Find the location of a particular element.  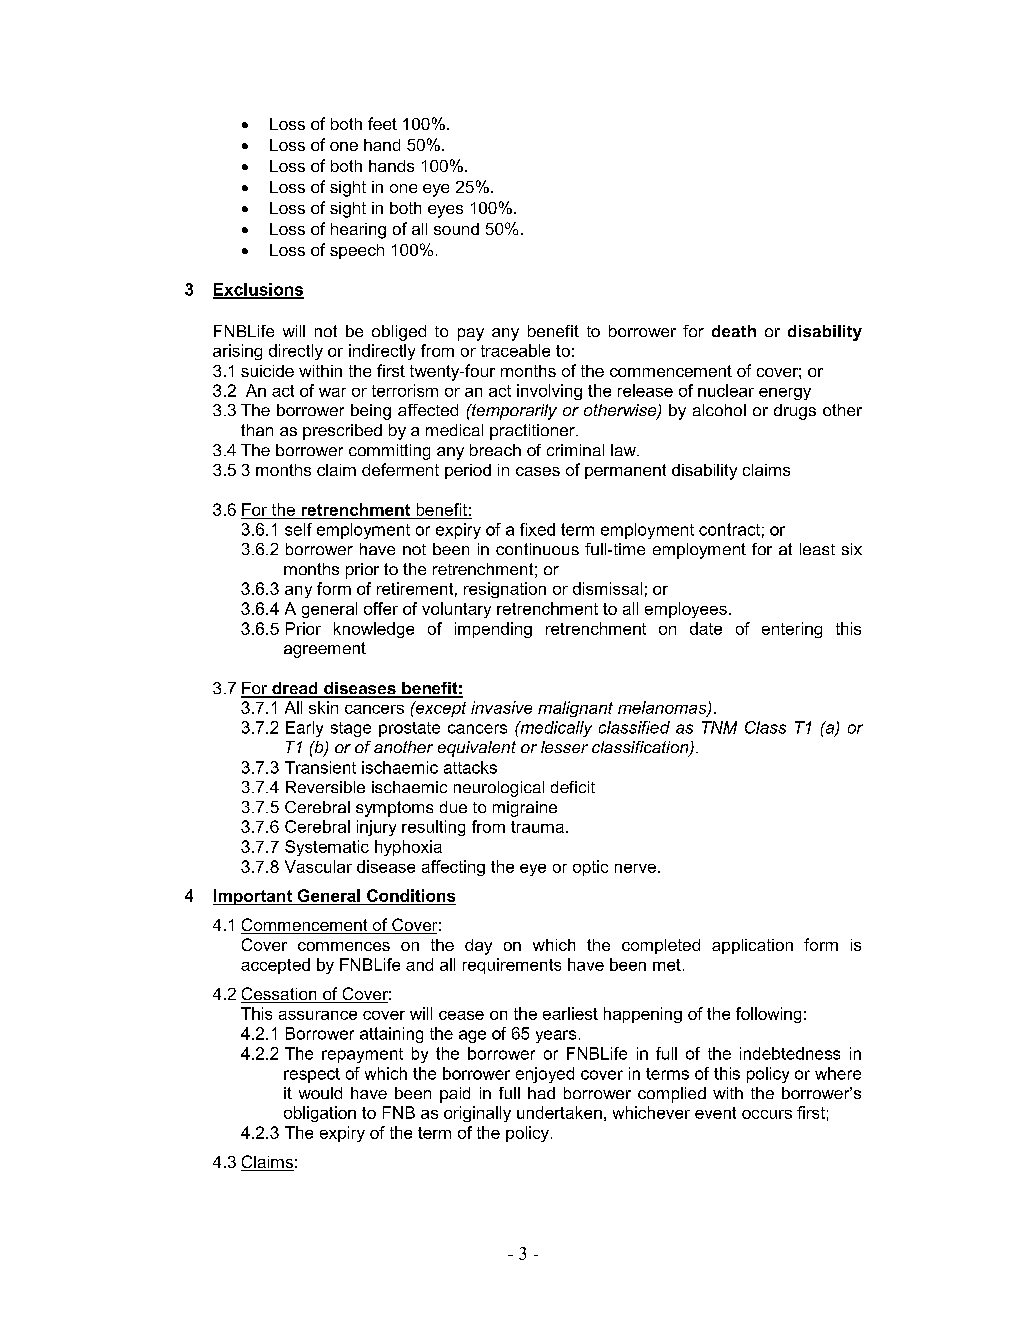

eyes is located at coordinates (445, 211).
